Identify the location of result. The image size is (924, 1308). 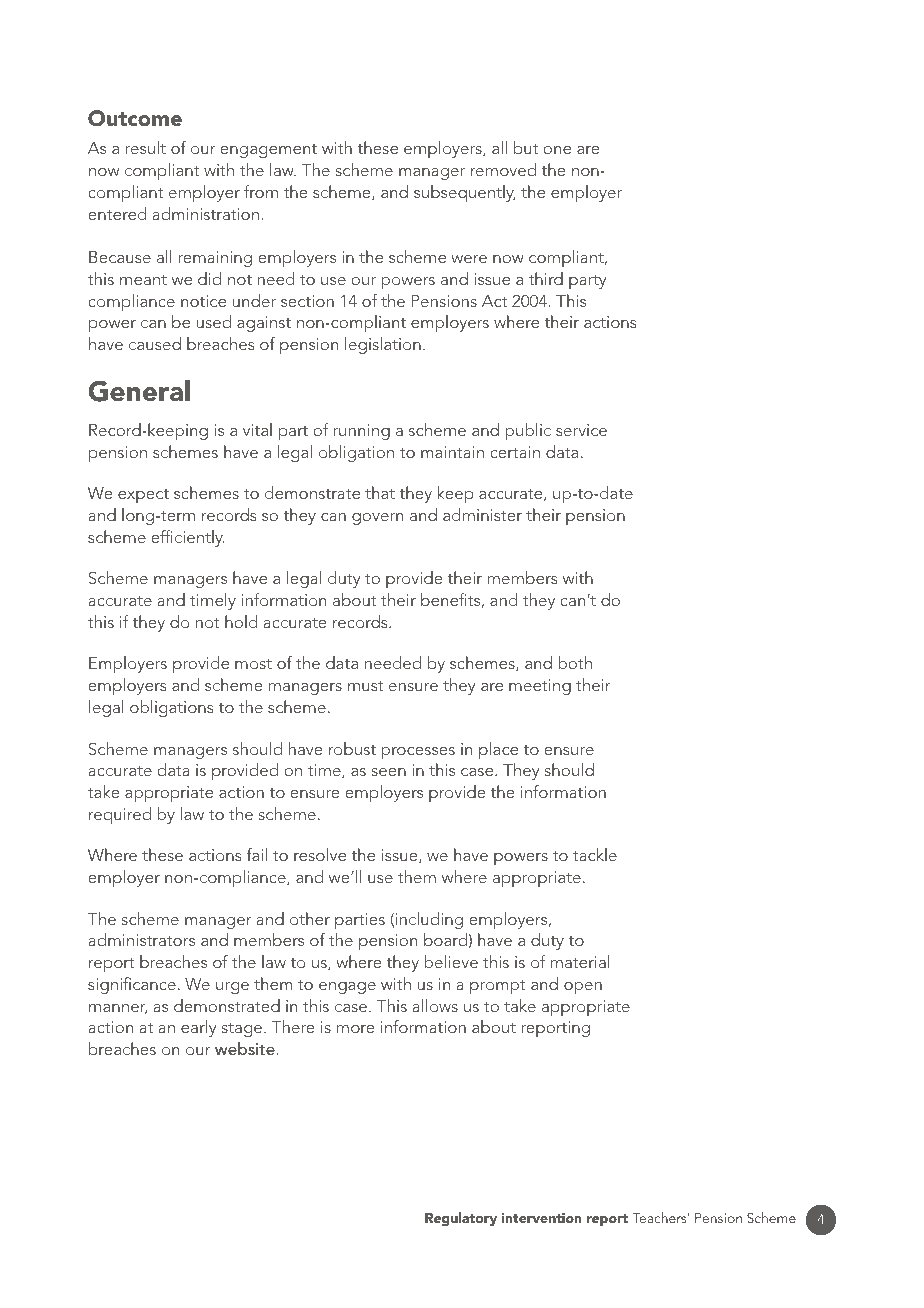
(146, 147).
